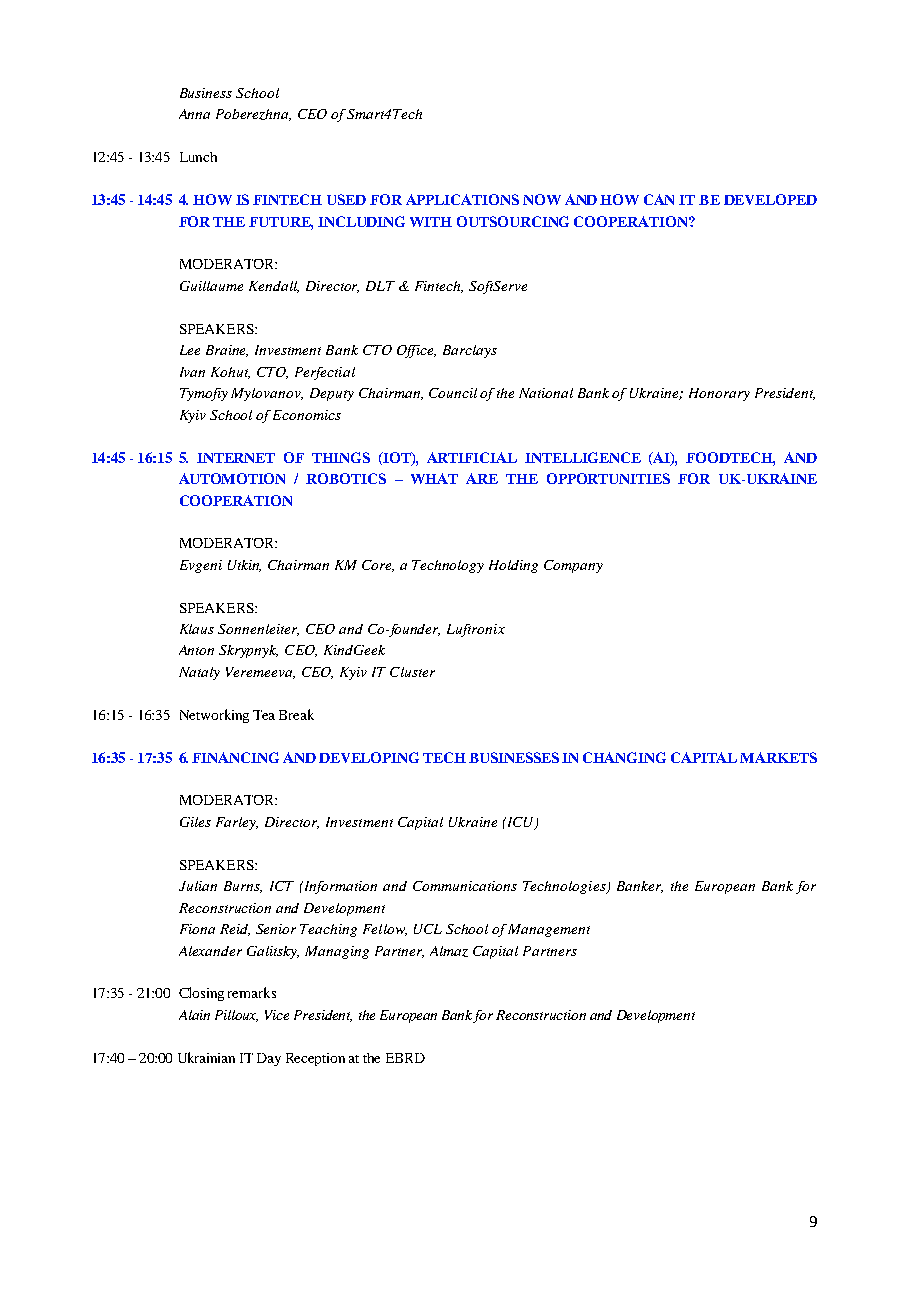  Describe the element at coordinates (236, 458) in the screenshot. I see `INTERNET` at that location.
